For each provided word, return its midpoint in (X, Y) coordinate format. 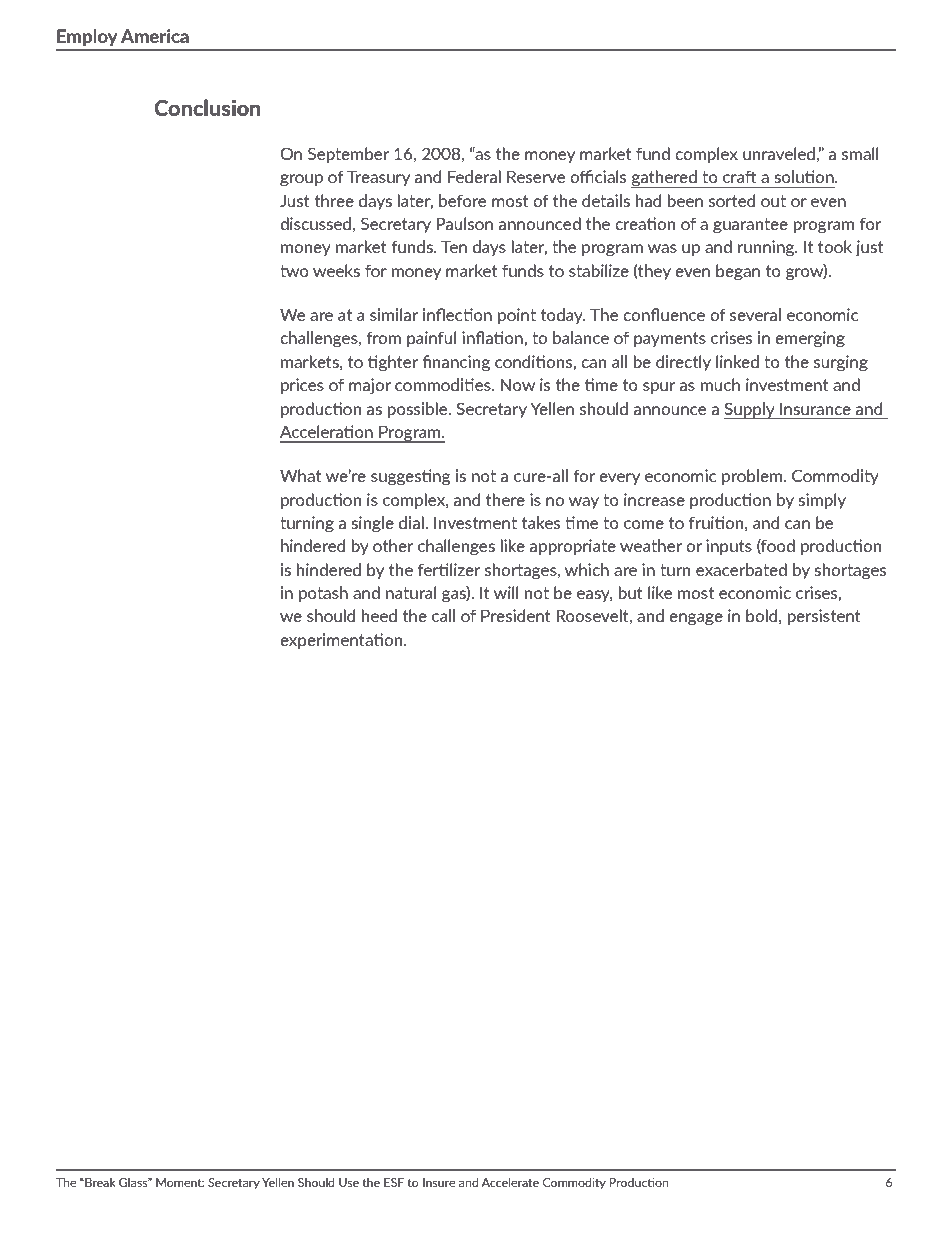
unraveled (779, 153)
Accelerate (510, 1182)
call (443, 615)
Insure (439, 1182)
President (516, 615)
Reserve (536, 176)
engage (696, 619)
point (517, 316)
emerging (810, 339)
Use (349, 1182)
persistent (824, 617)
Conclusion (207, 107)
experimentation (342, 641)
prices (302, 386)
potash (323, 594)
